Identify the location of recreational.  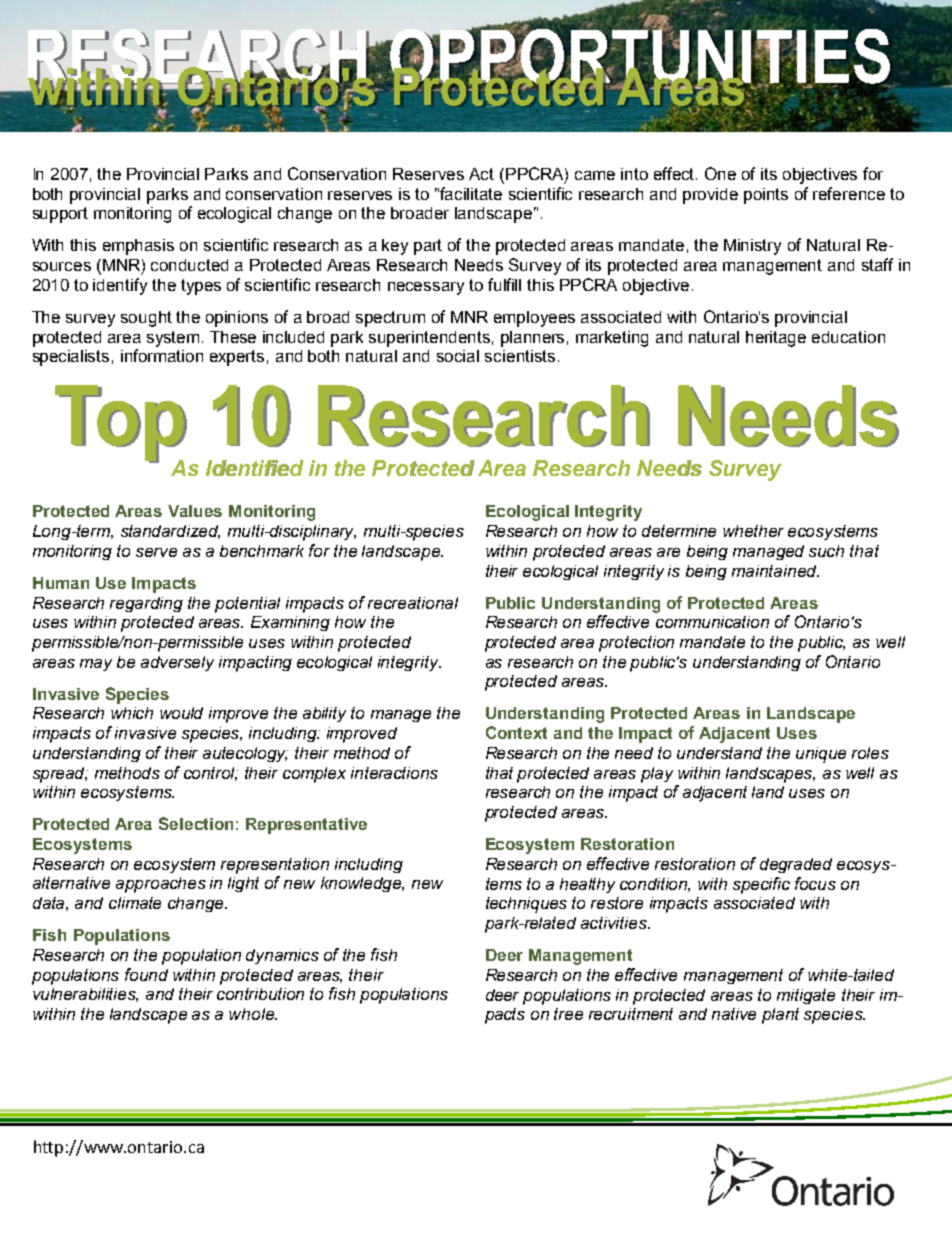
(413, 603).
